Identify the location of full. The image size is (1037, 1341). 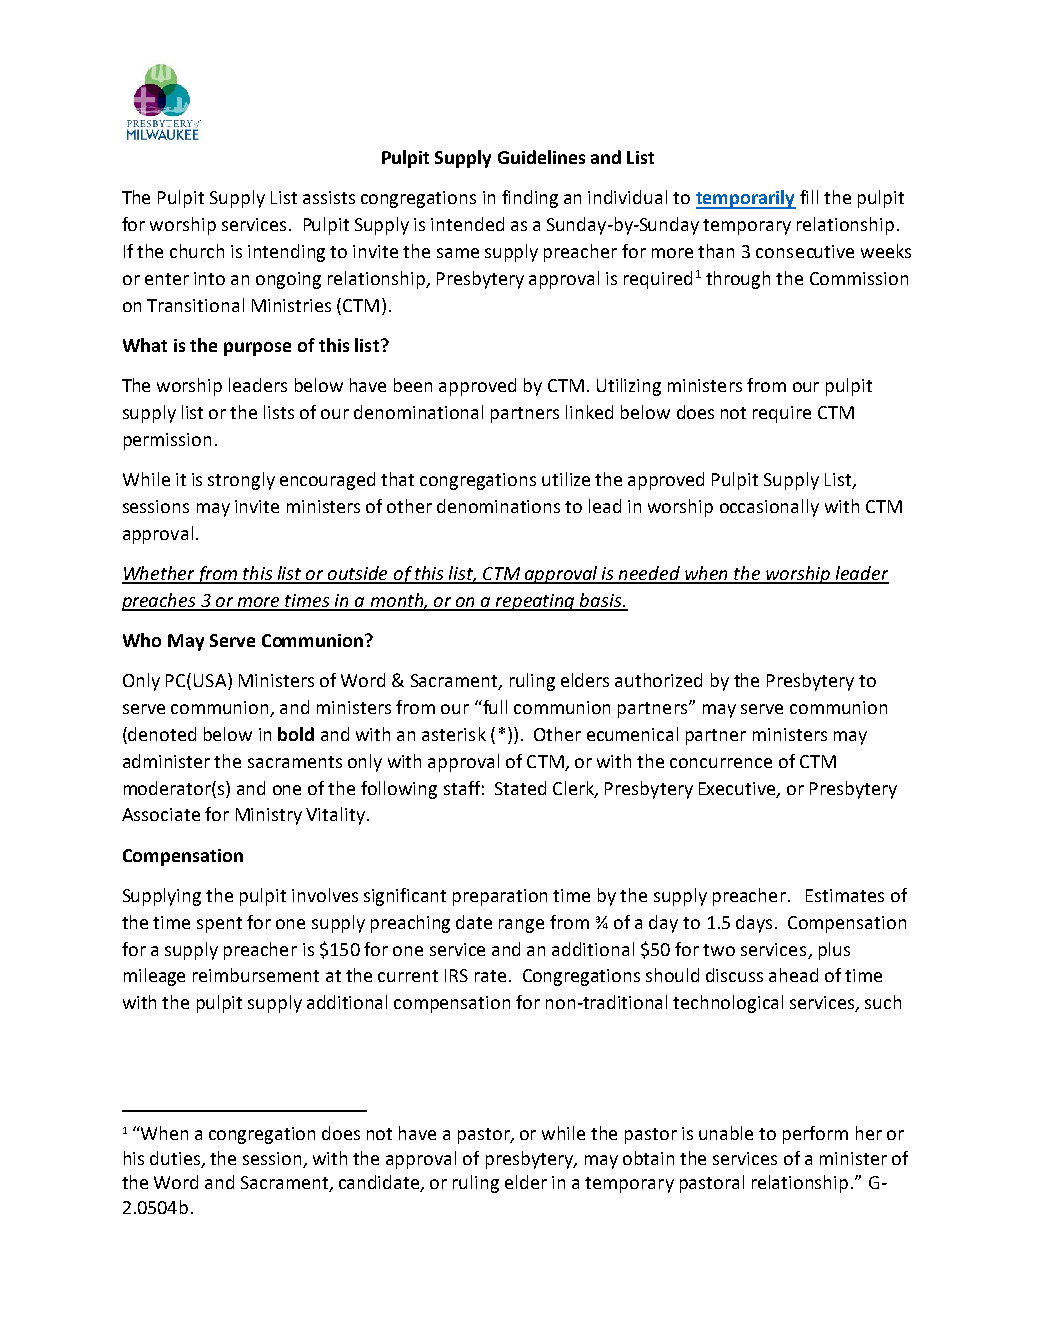
(494, 707).
